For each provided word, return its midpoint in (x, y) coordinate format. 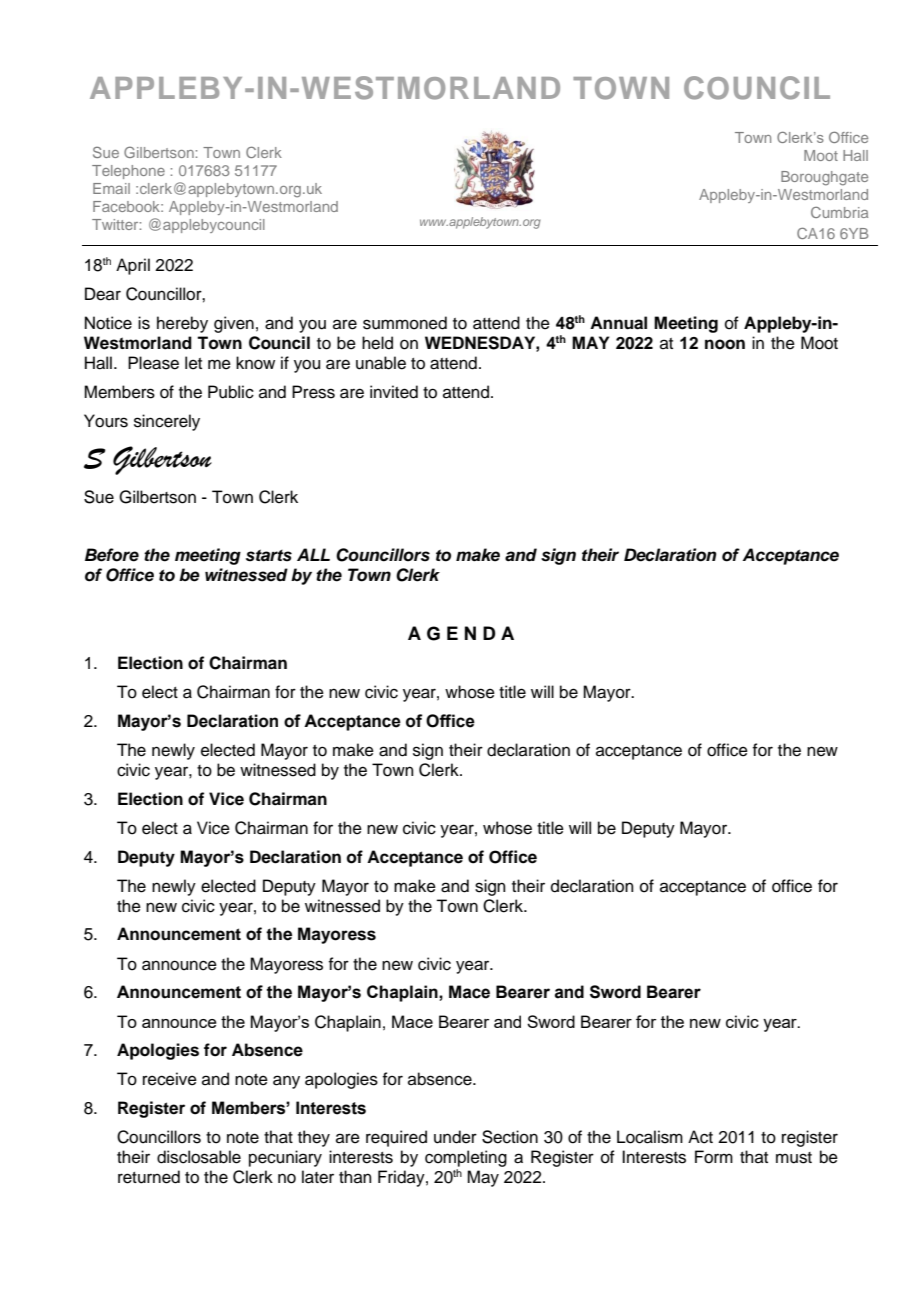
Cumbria (839, 212)
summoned (405, 323)
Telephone (128, 172)
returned (149, 1177)
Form (714, 1157)
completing (466, 1158)
